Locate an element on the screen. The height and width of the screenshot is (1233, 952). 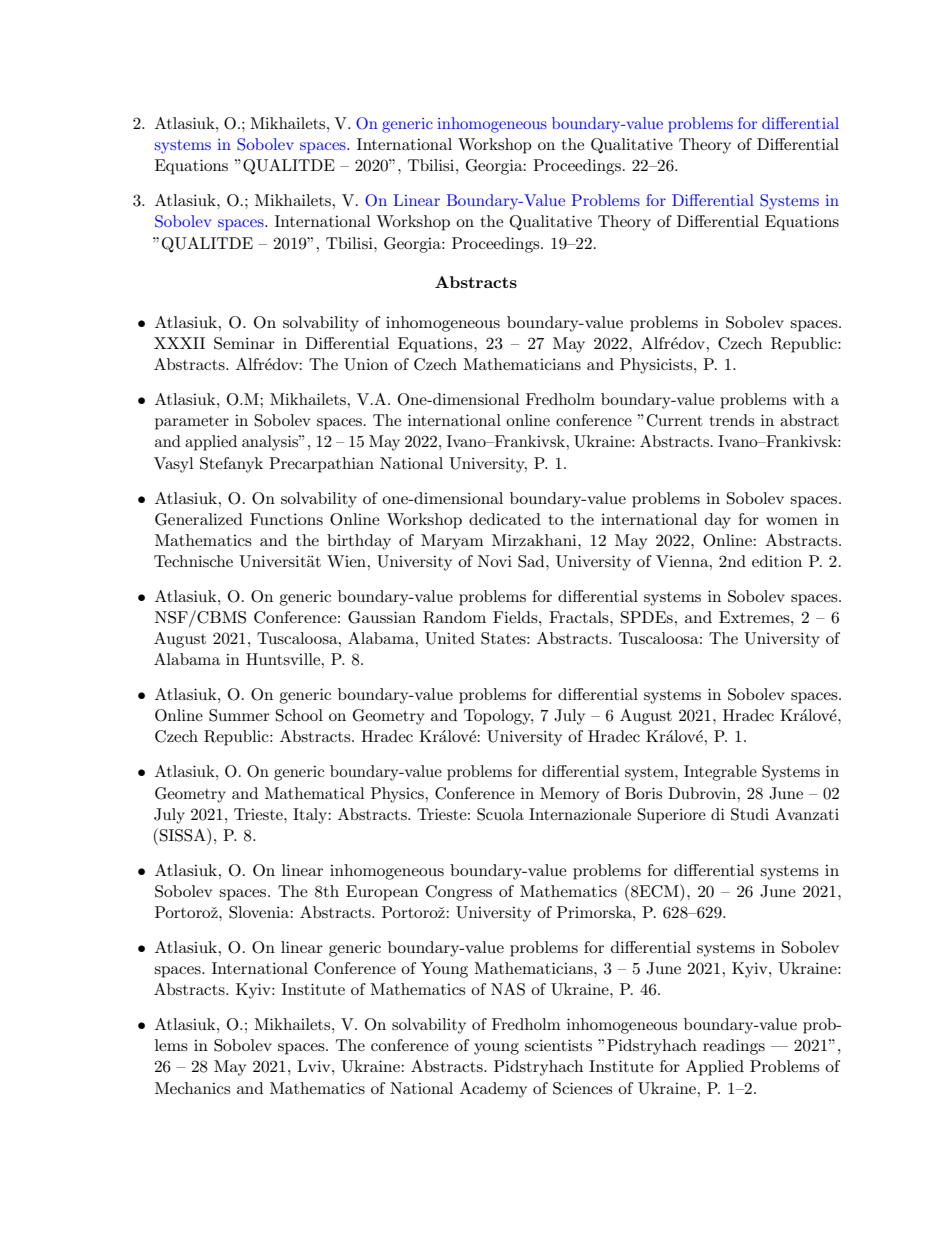
Physicists is located at coordinates (657, 366).
